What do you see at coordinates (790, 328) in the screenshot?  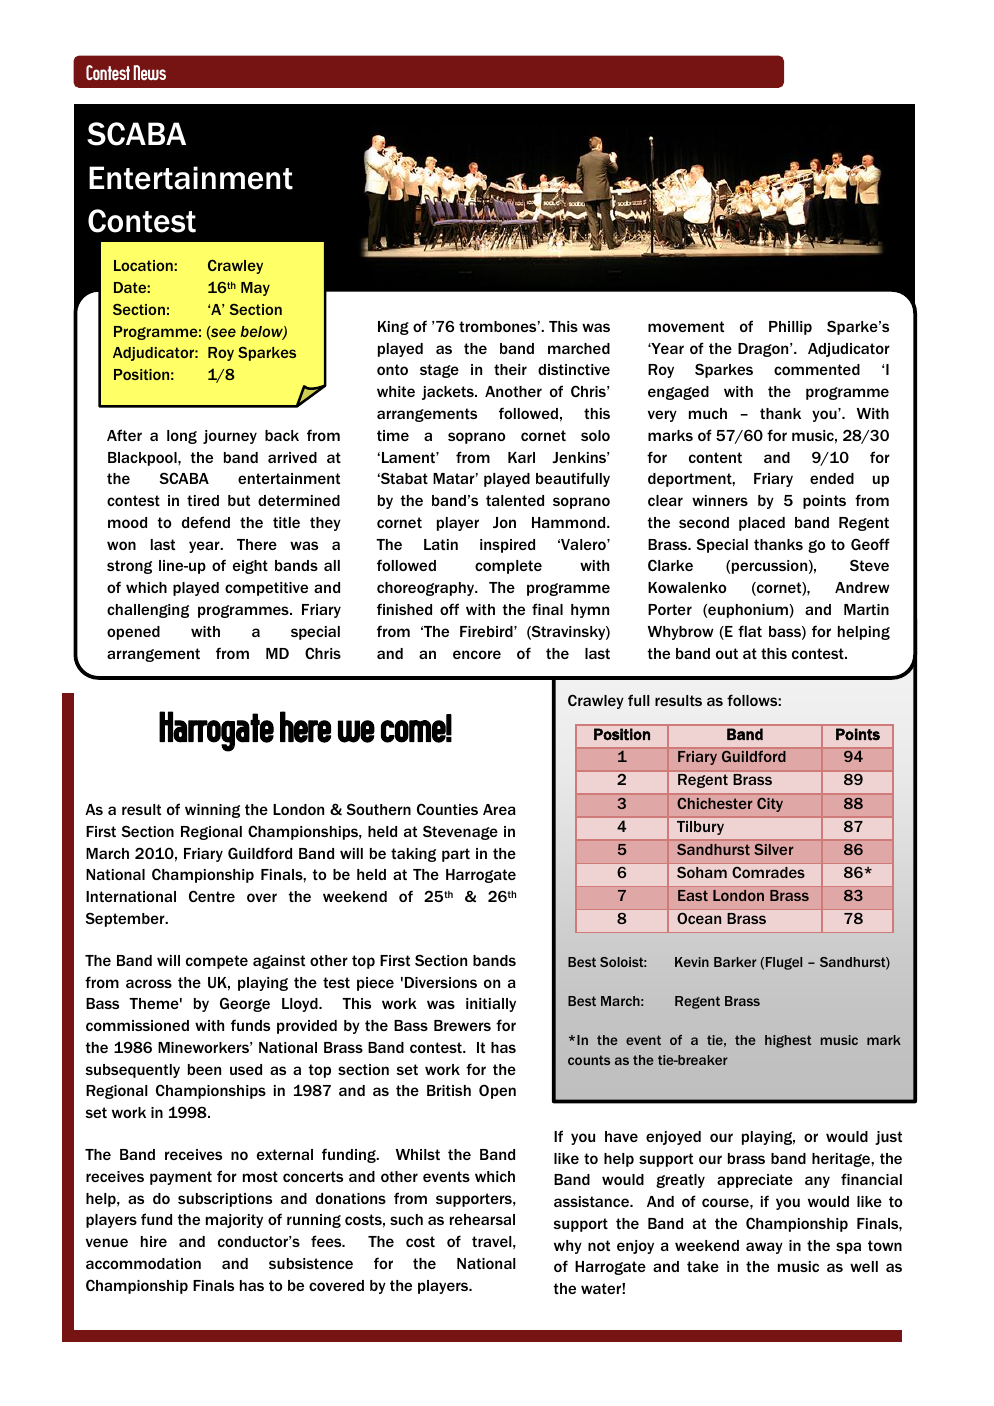 I see `Phillip` at bounding box center [790, 328].
